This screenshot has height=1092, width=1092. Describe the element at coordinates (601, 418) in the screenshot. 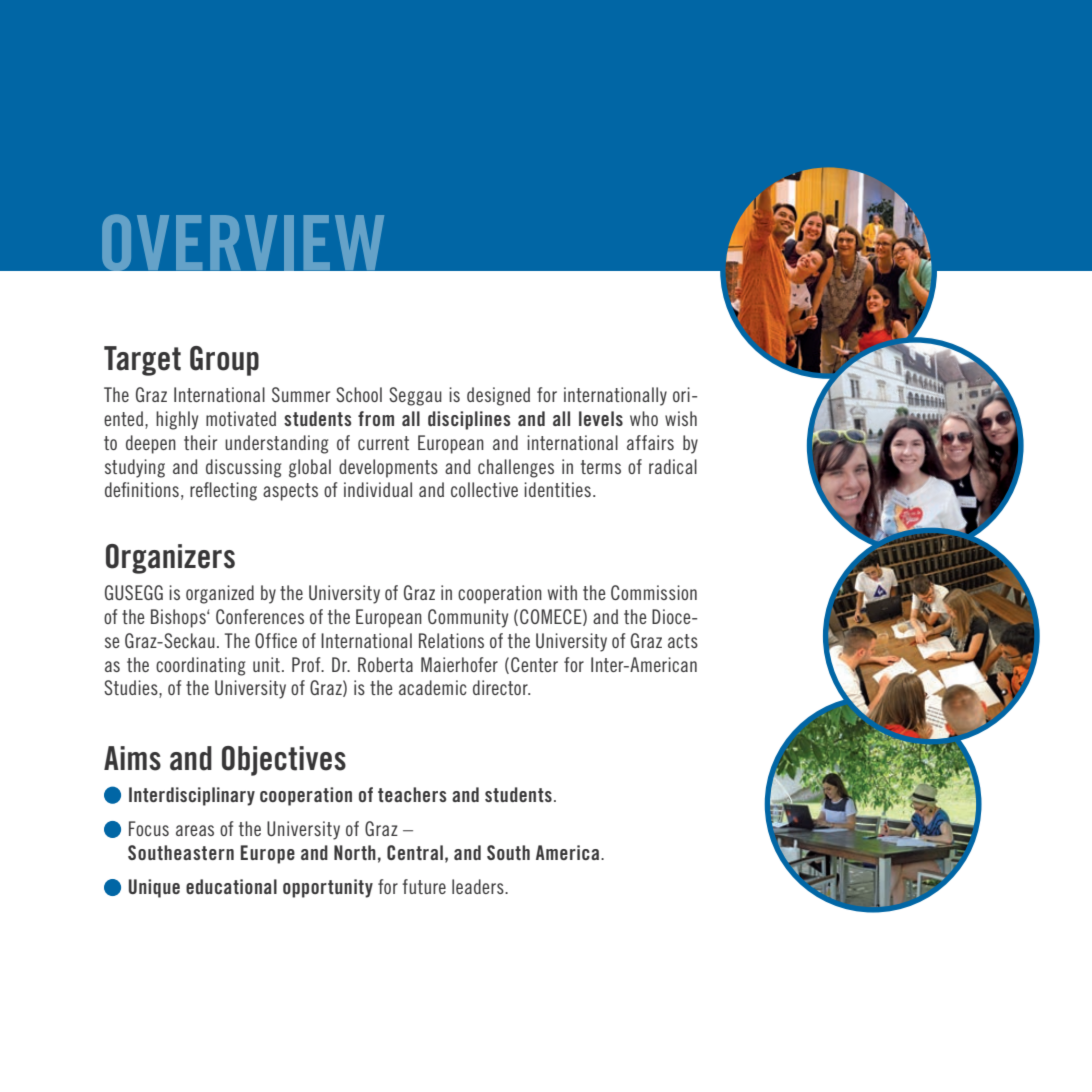

I see `levels` at that location.
